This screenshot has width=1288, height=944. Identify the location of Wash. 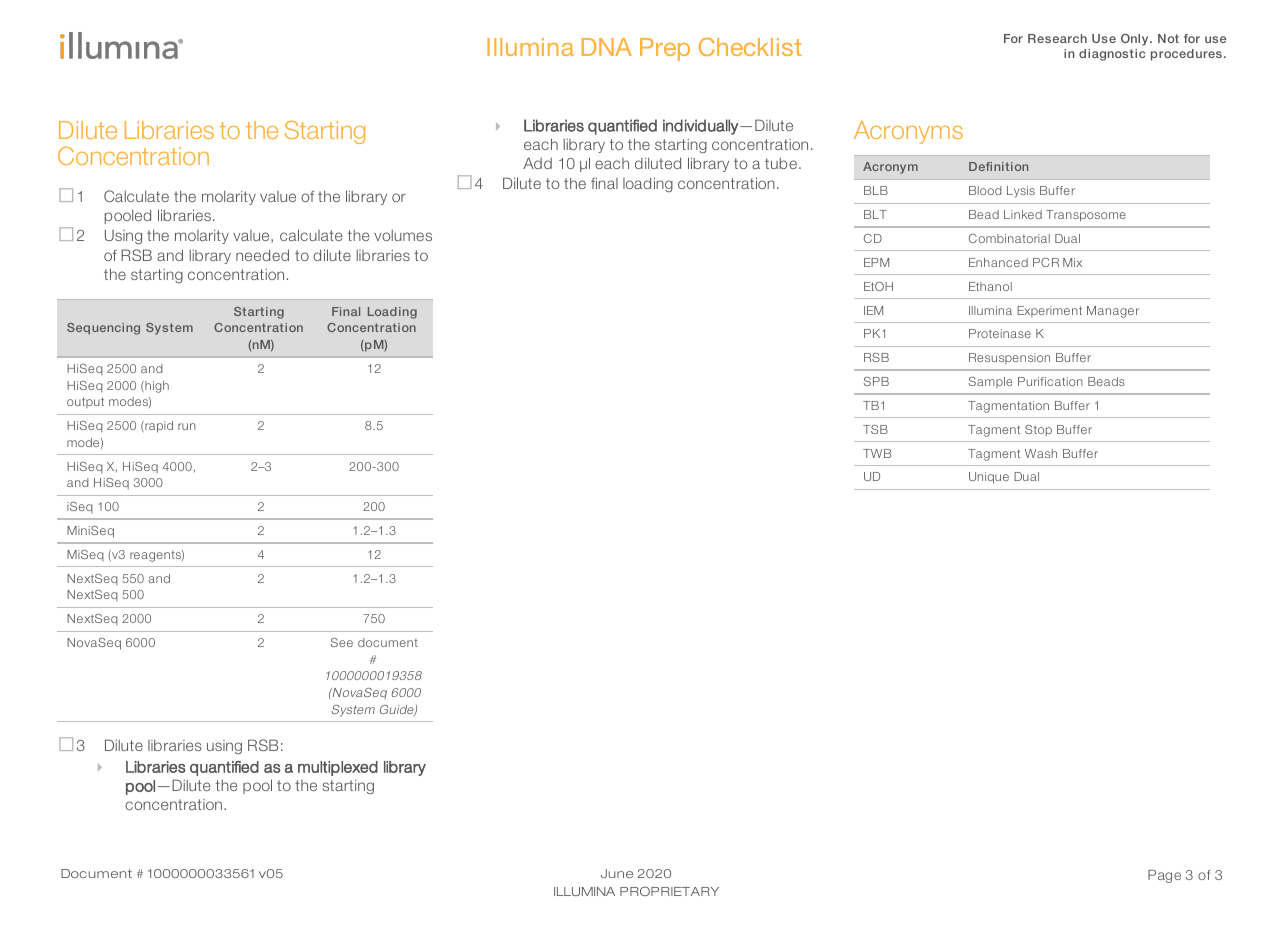
(1041, 453).
